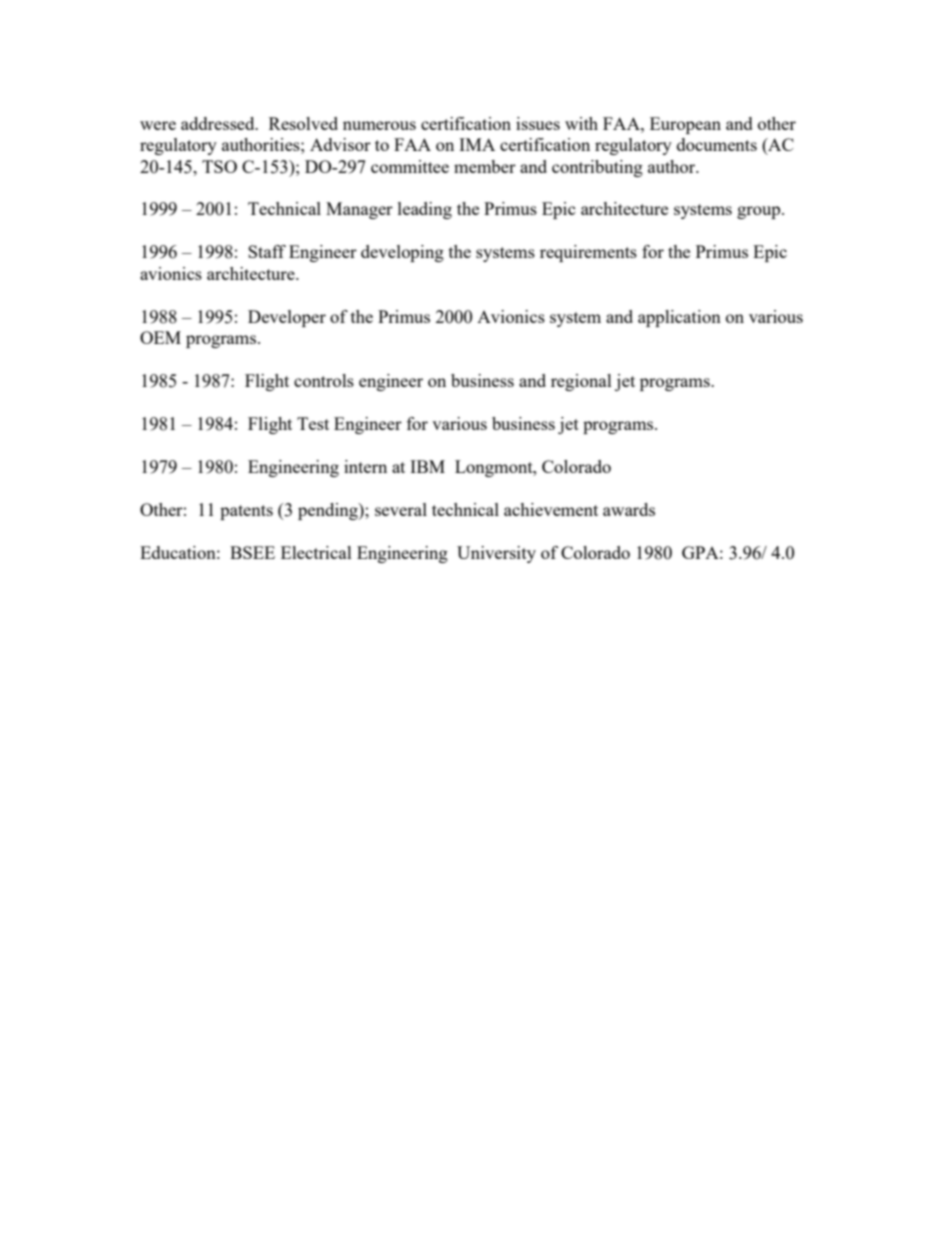 The height and width of the document is (1233, 952). I want to click on IMA, so click(477, 144).
